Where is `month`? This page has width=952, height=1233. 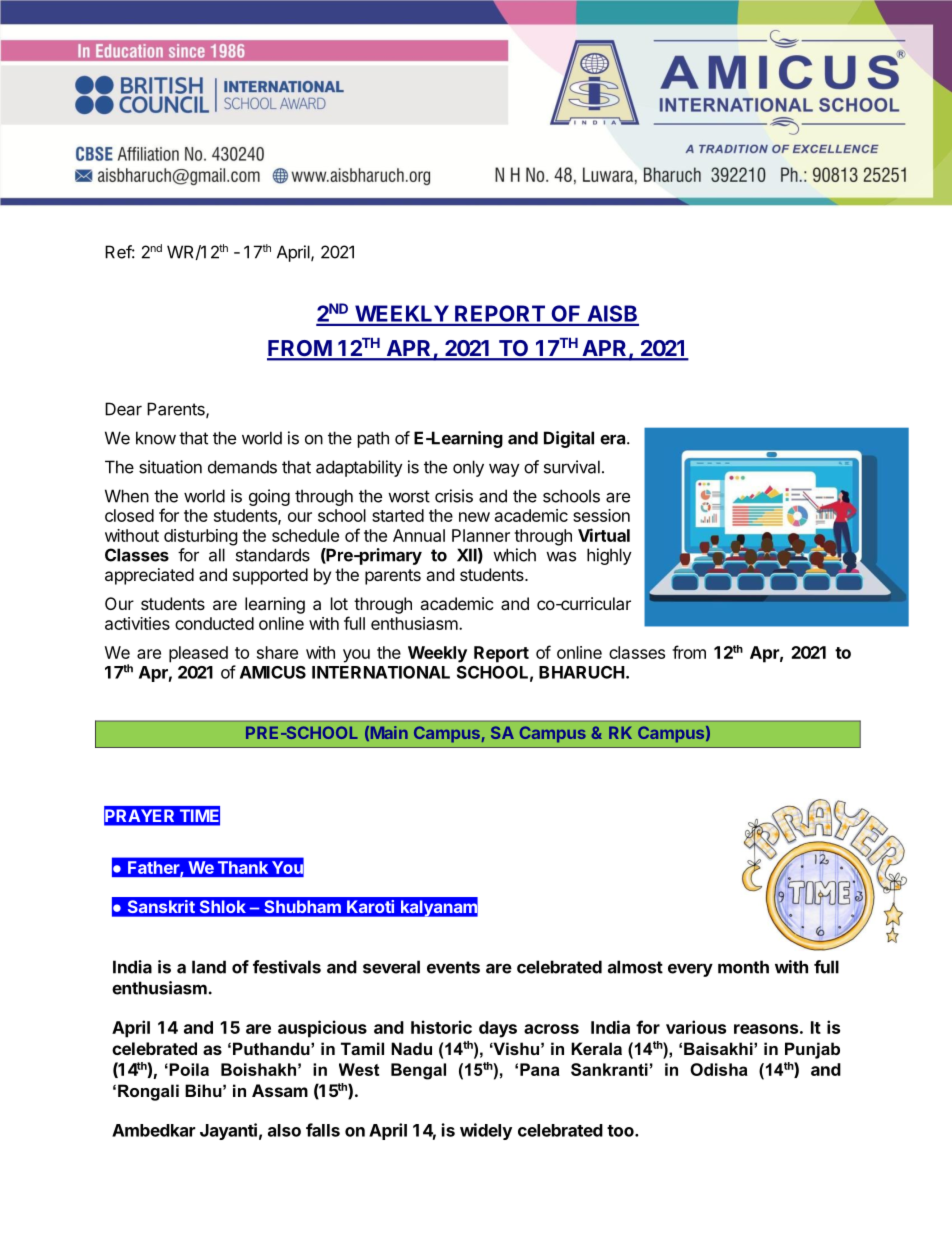 month is located at coordinates (743, 967).
